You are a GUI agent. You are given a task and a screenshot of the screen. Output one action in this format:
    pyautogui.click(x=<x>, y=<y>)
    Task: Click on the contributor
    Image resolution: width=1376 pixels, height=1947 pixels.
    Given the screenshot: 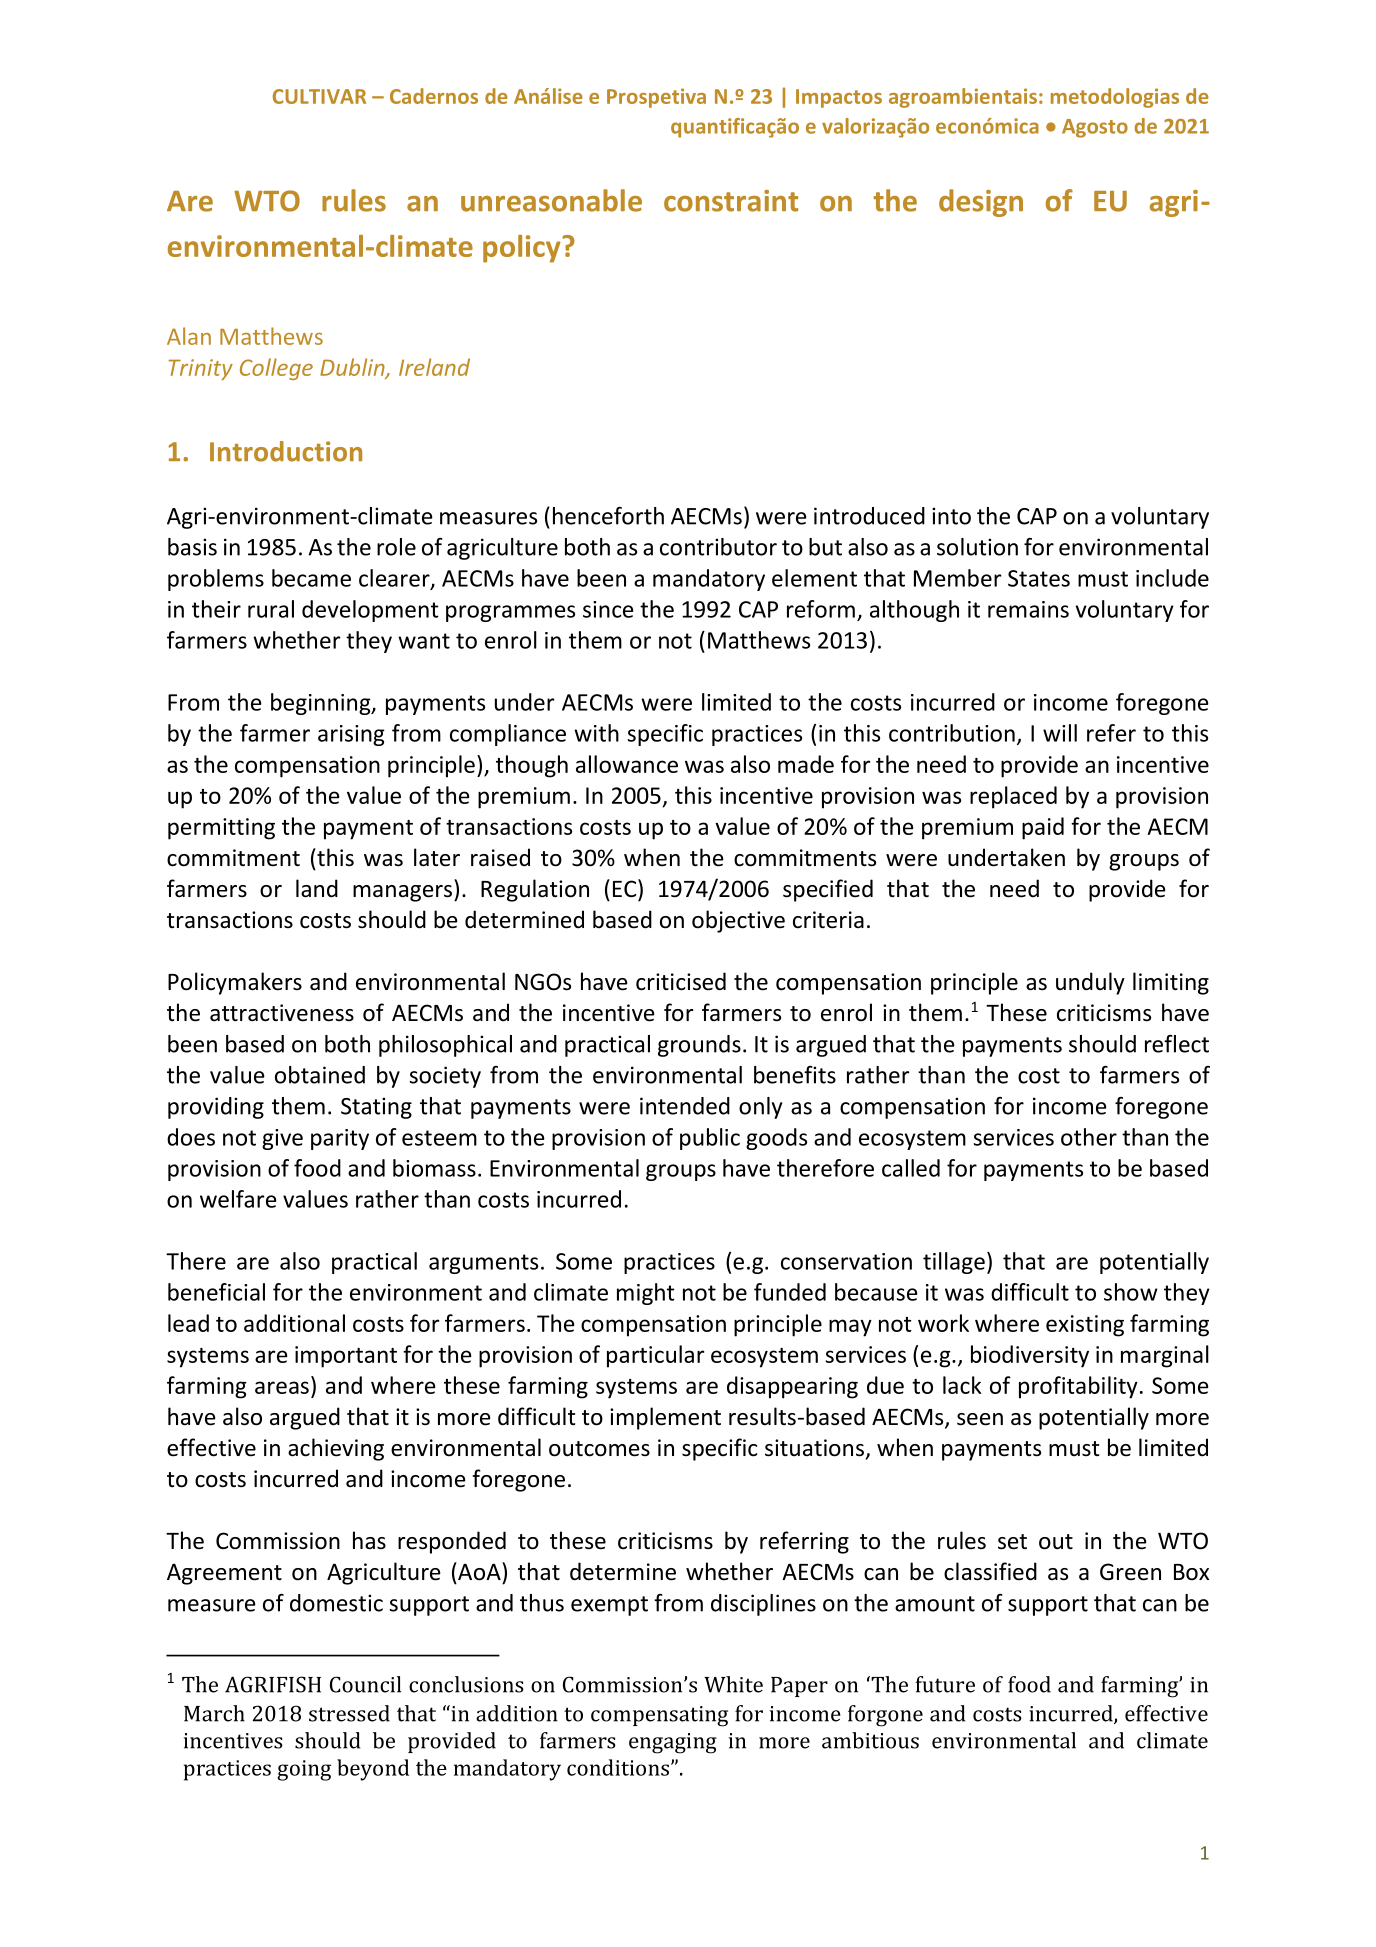 What is the action you would take?
    pyautogui.click(x=718, y=547)
